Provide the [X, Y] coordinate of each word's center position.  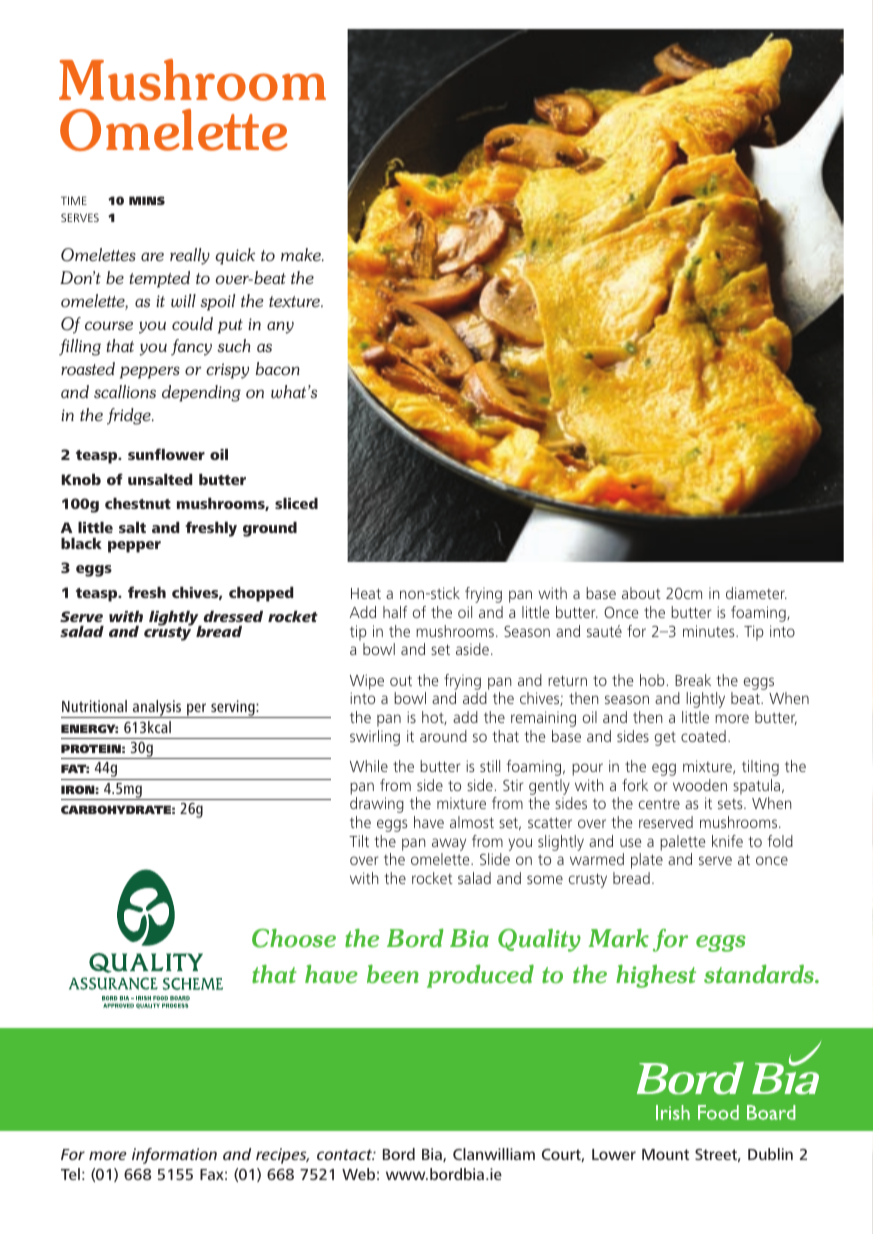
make [302, 254]
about [641, 593]
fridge [130, 416]
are [152, 256]
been [393, 973]
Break [693, 680]
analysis [157, 709]
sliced [296, 503]
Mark [618, 937]
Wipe [367, 682]
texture [296, 301]
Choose [294, 938]
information [174, 1156]
